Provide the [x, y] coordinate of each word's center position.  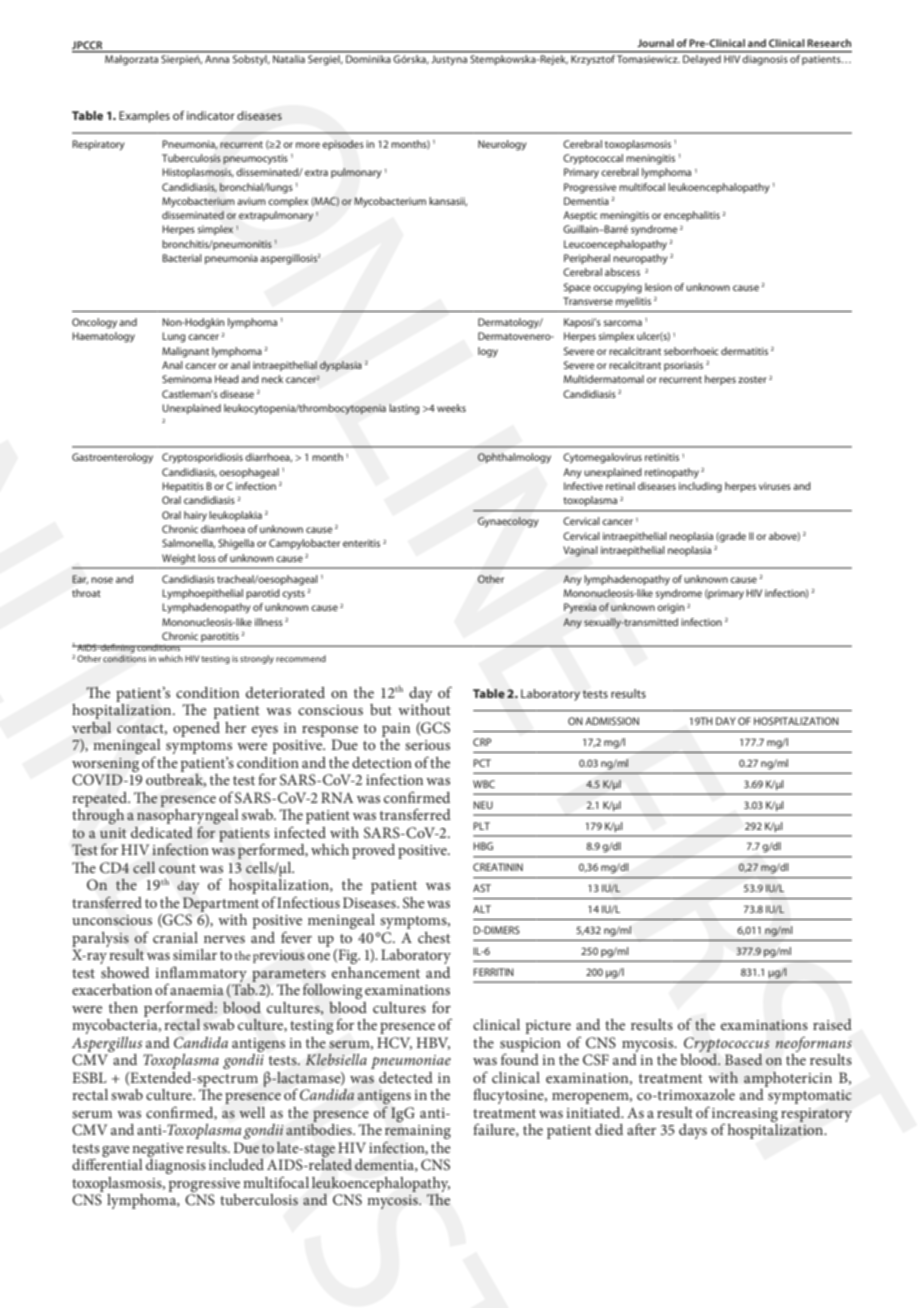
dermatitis [744, 351]
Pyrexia [580, 608]
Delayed [702, 58]
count [177, 869]
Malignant [185, 352]
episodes [343, 145]
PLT [481, 826]
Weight [179, 559]
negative [158, 1150]
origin [670, 608]
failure [495, 1130]
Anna [217, 59]
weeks [451, 408]
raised [832, 1024]
